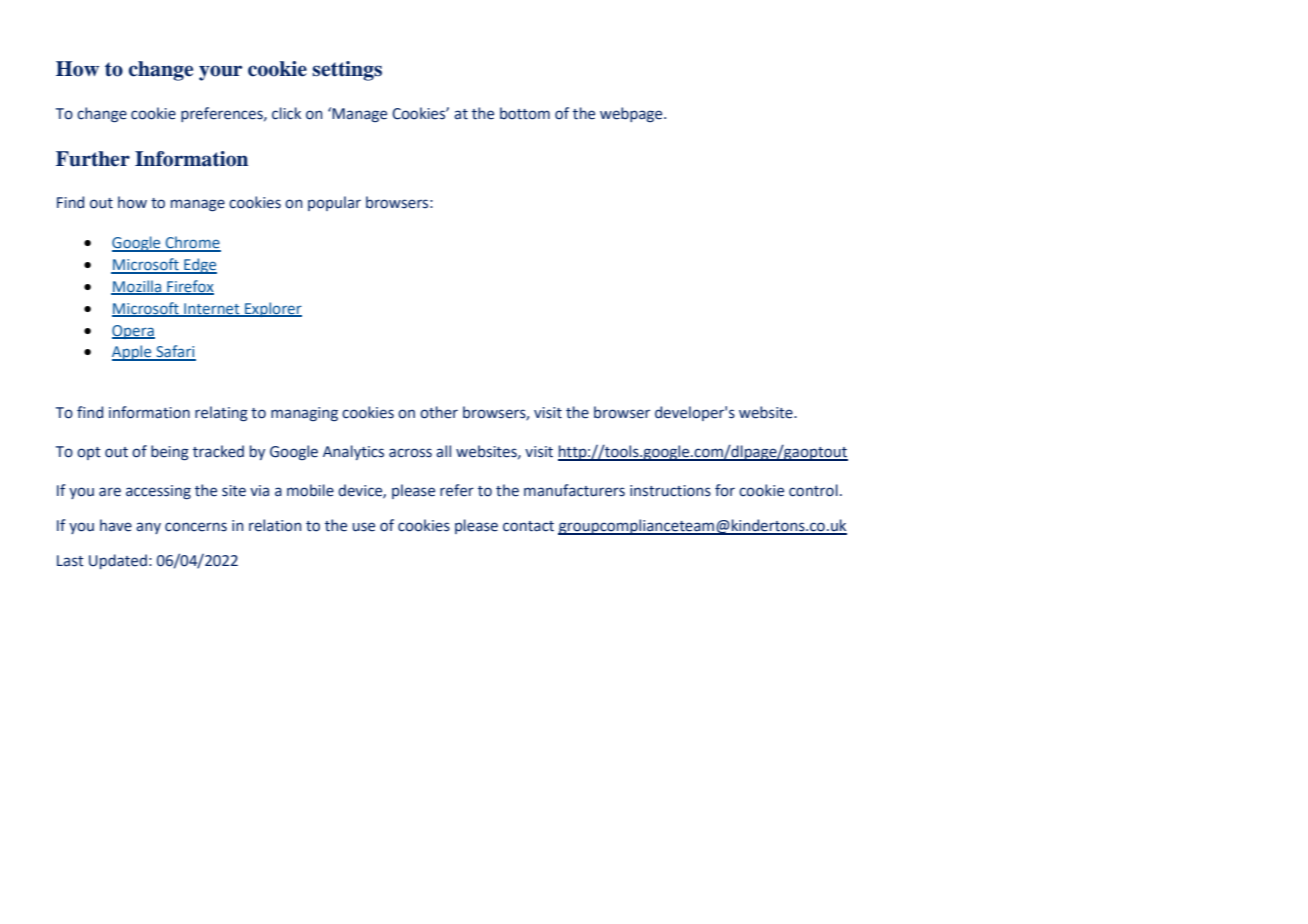  What do you see at coordinates (334, 203) in the screenshot?
I see `popular` at bounding box center [334, 203].
